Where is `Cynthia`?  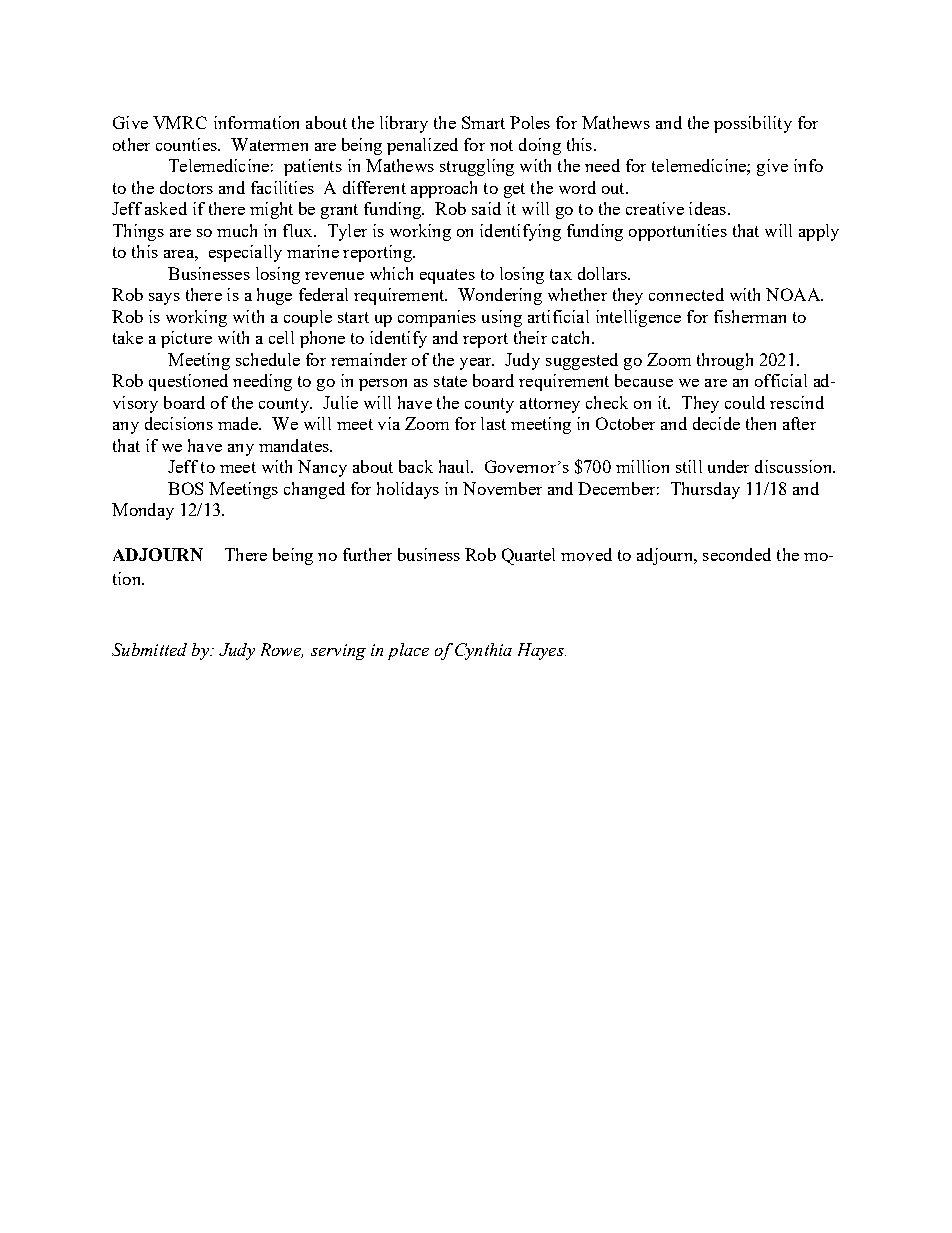
Cynthia is located at coordinates (483, 651).
